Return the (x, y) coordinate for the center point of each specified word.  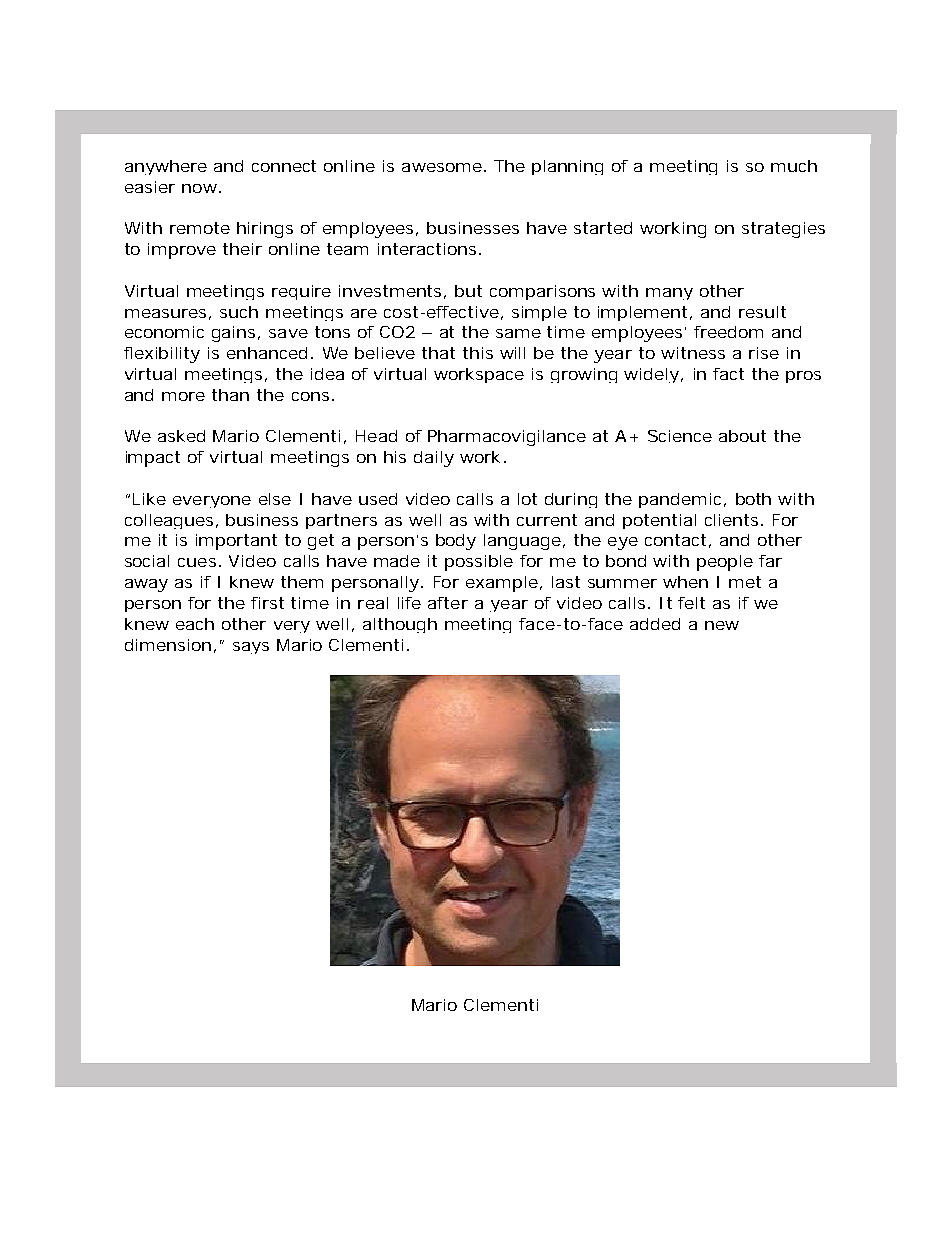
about (742, 436)
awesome (442, 167)
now (199, 188)
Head (376, 436)
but (468, 291)
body (456, 542)
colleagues (169, 521)
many (669, 294)
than (230, 395)
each (195, 624)
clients (731, 520)
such (239, 312)
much (794, 166)
